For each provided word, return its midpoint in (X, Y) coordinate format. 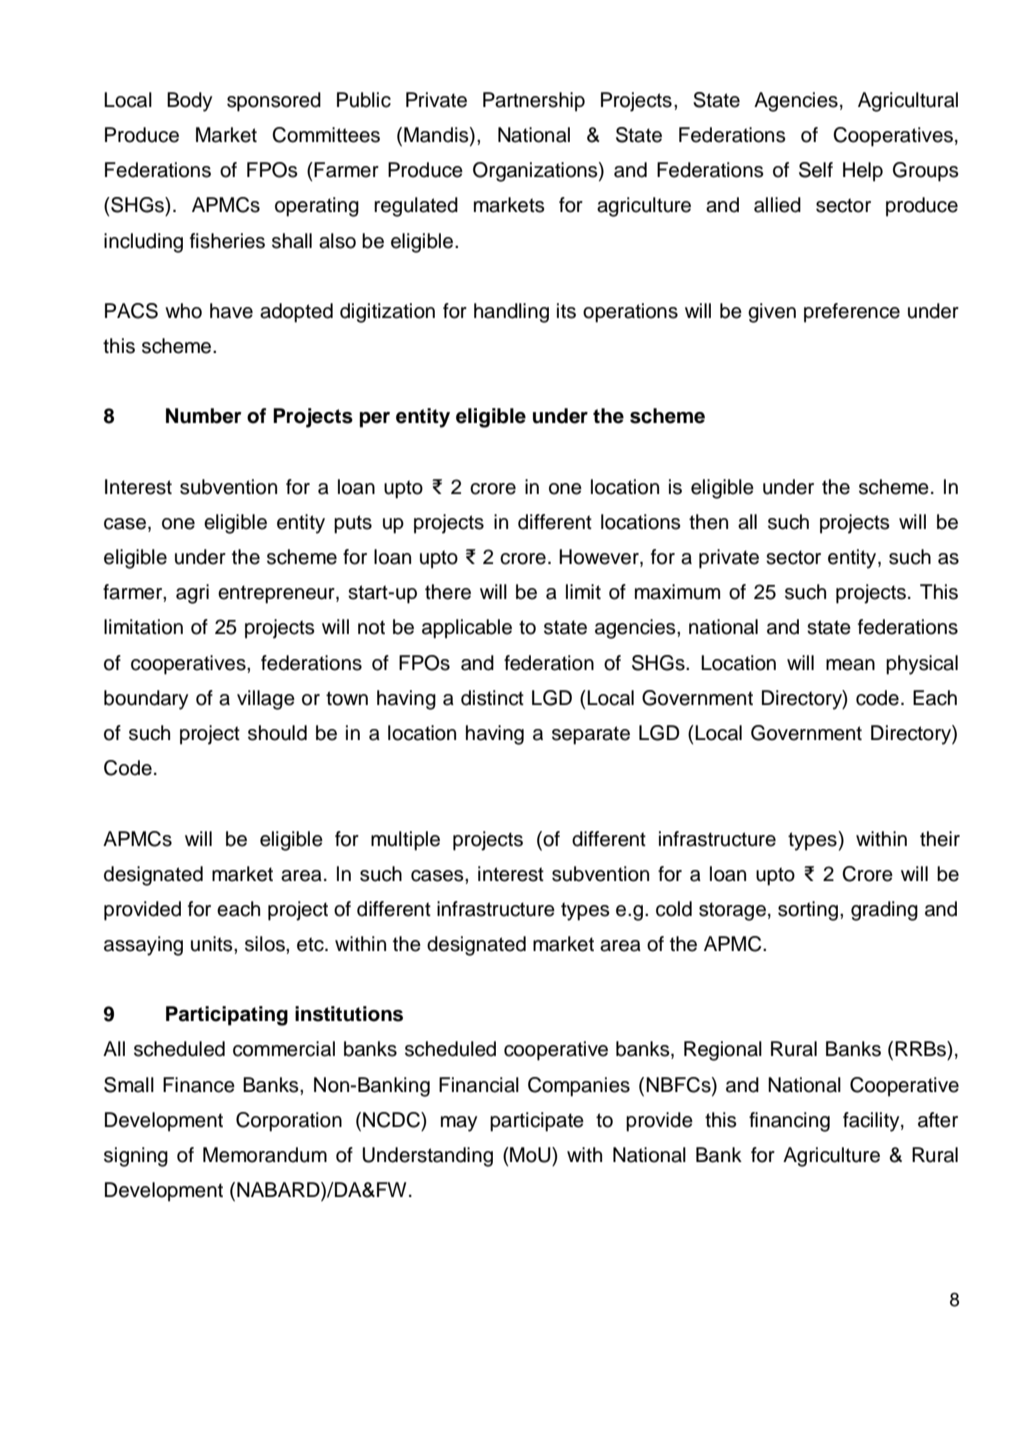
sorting (809, 911)
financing (789, 1122)
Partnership (534, 102)
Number (204, 416)
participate (537, 1122)
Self (816, 170)
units (213, 944)
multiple (405, 841)
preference (852, 313)
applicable (467, 629)
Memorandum (265, 1155)
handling (511, 313)
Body (189, 102)
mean (850, 665)
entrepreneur (277, 594)
